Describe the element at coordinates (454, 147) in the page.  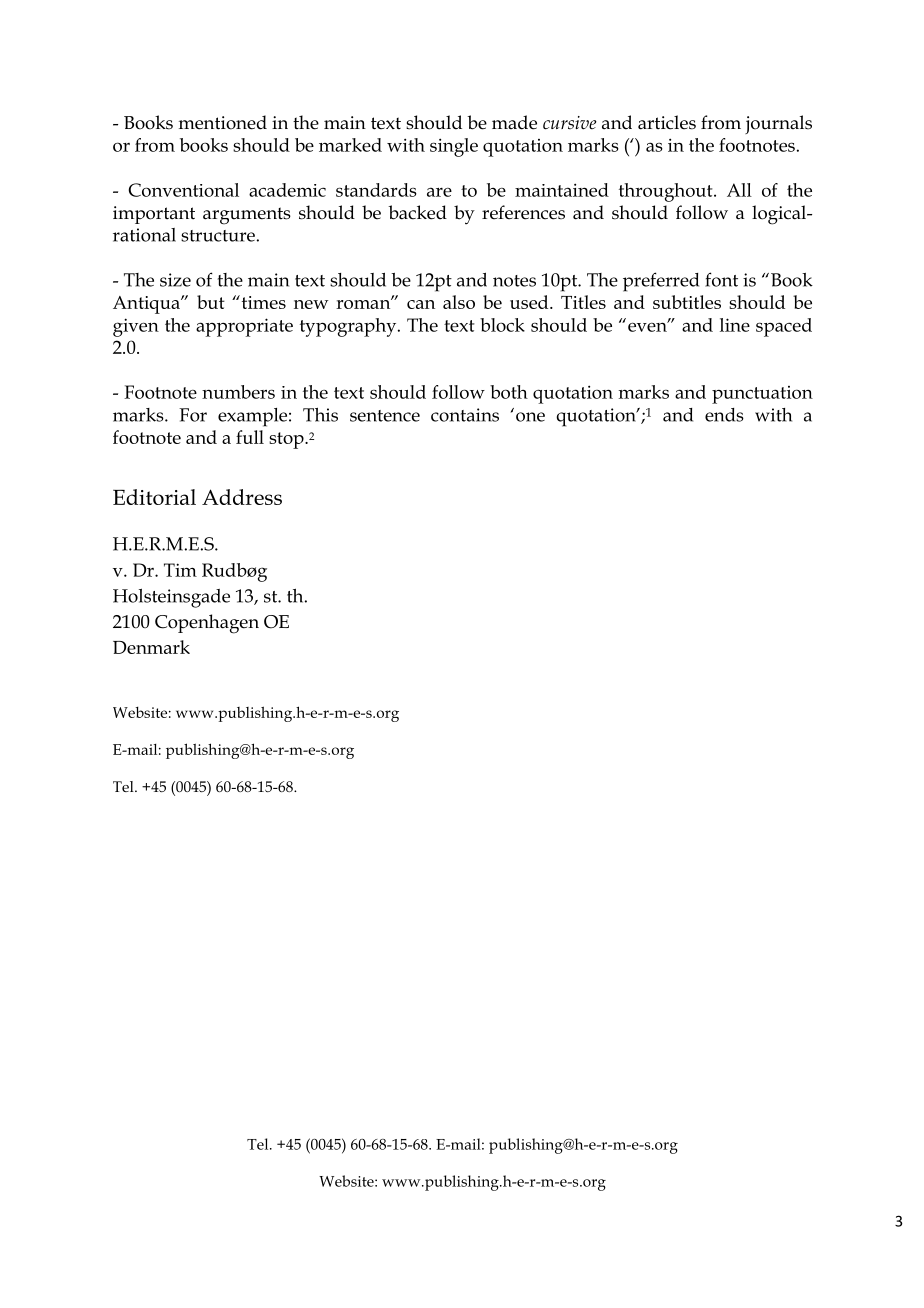
I see `single` at that location.
